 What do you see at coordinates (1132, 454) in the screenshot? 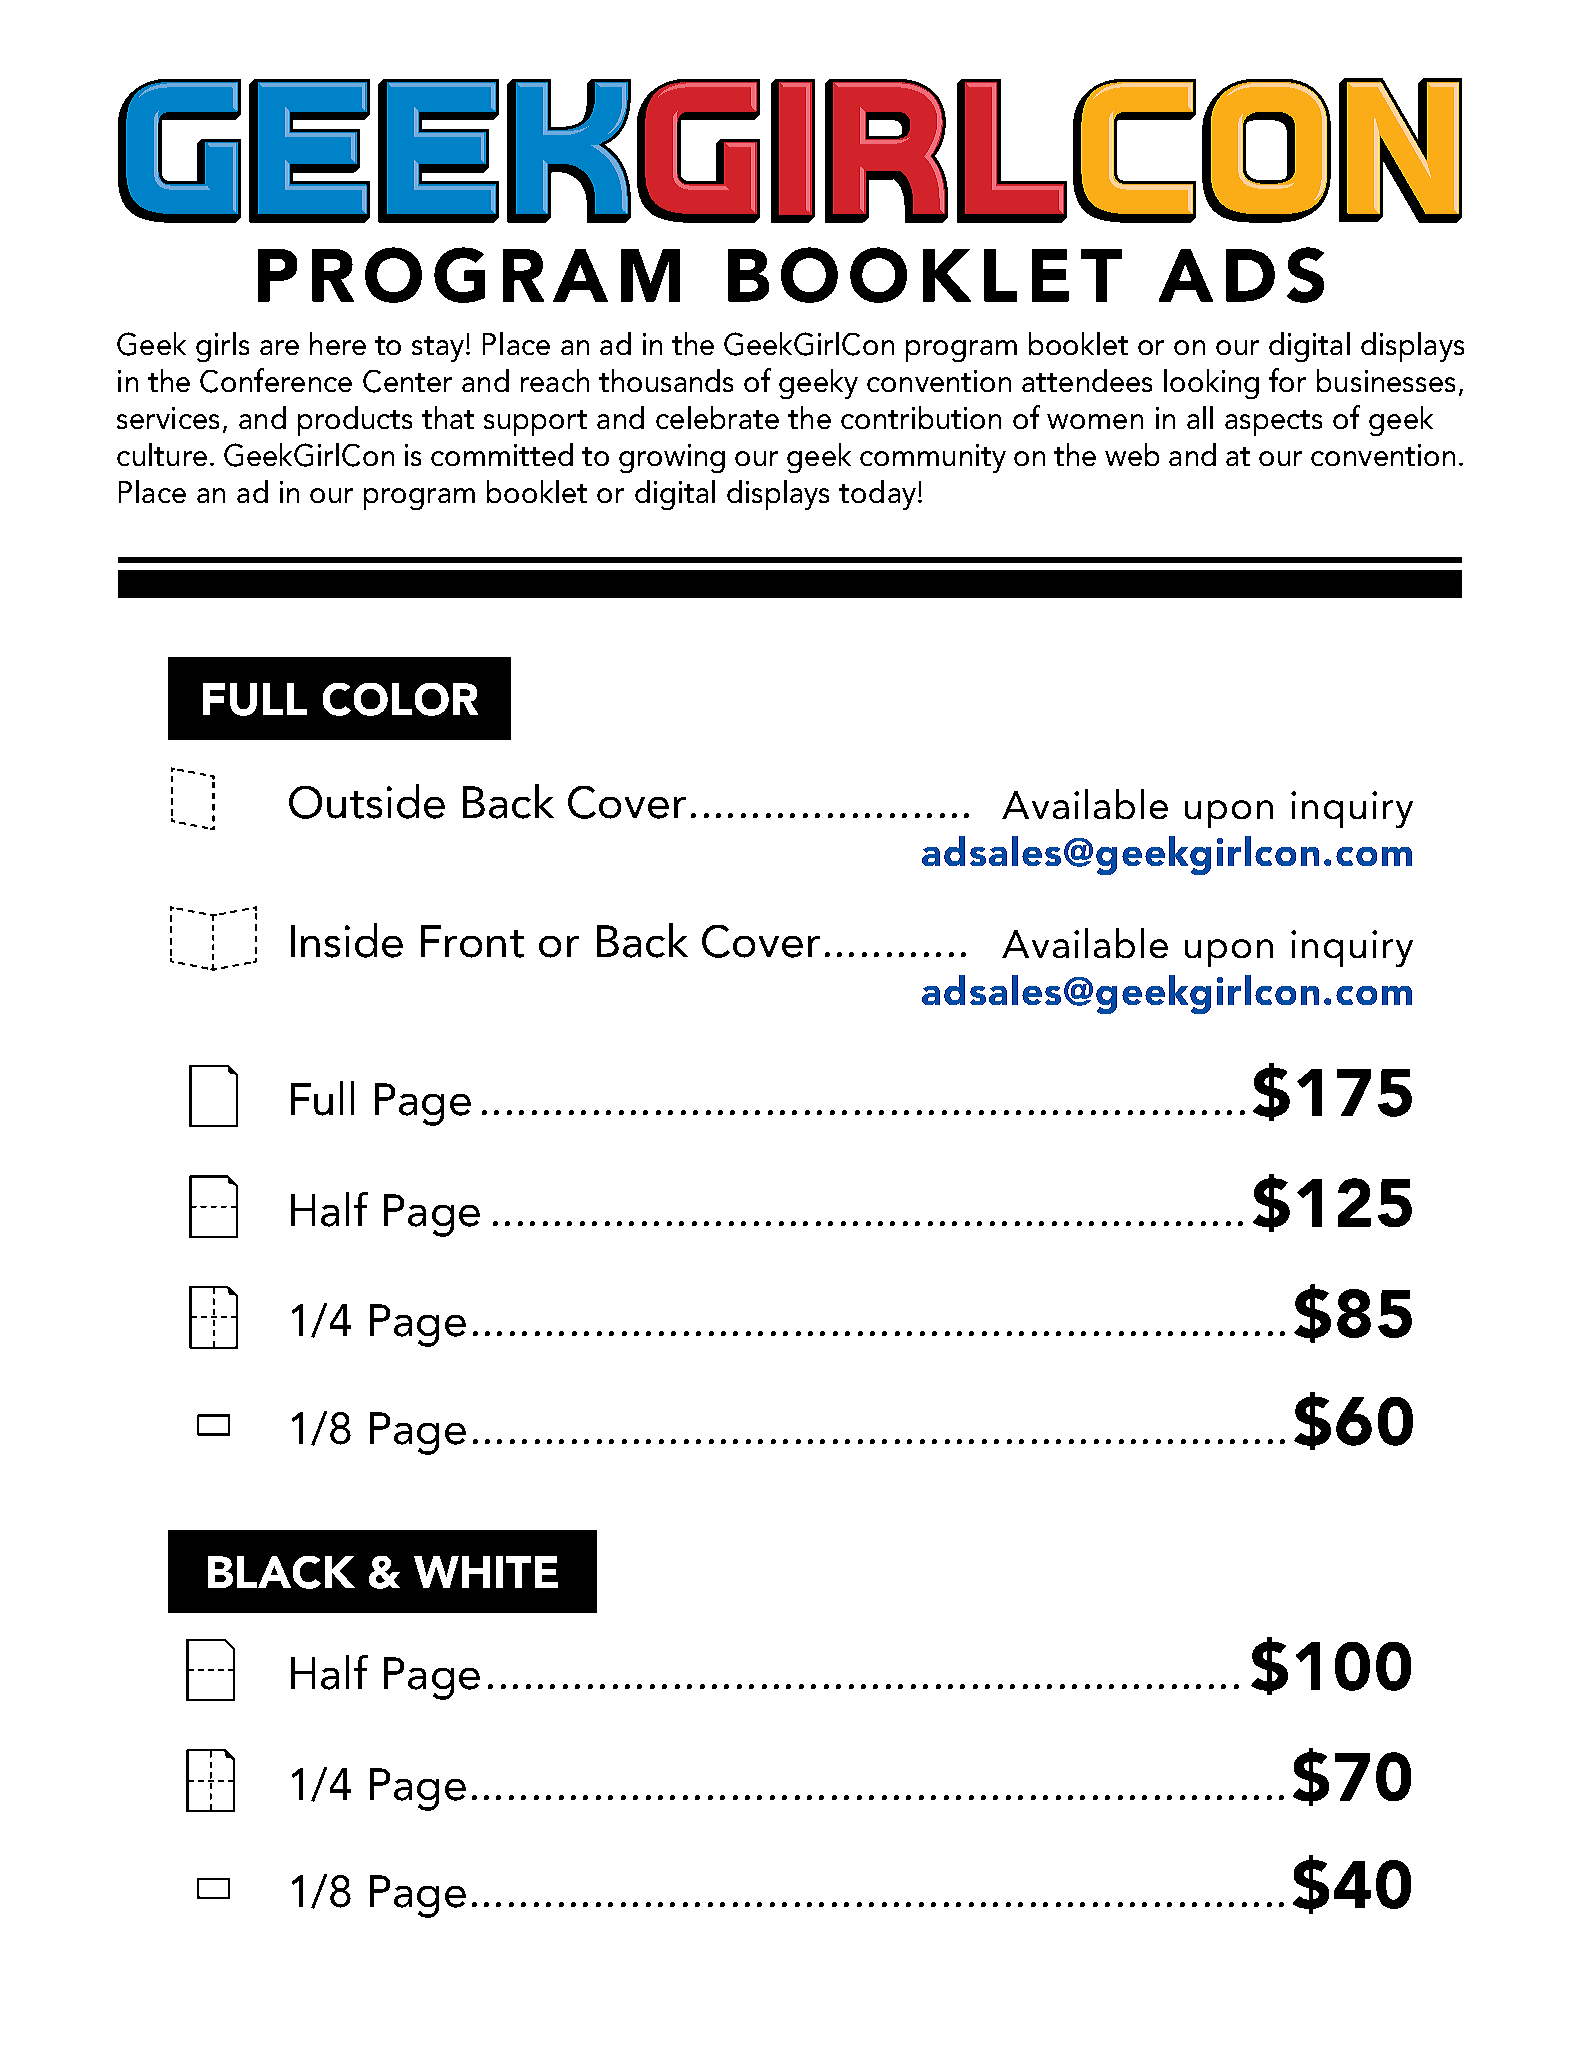
I see `web` at bounding box center [1132, 454].
